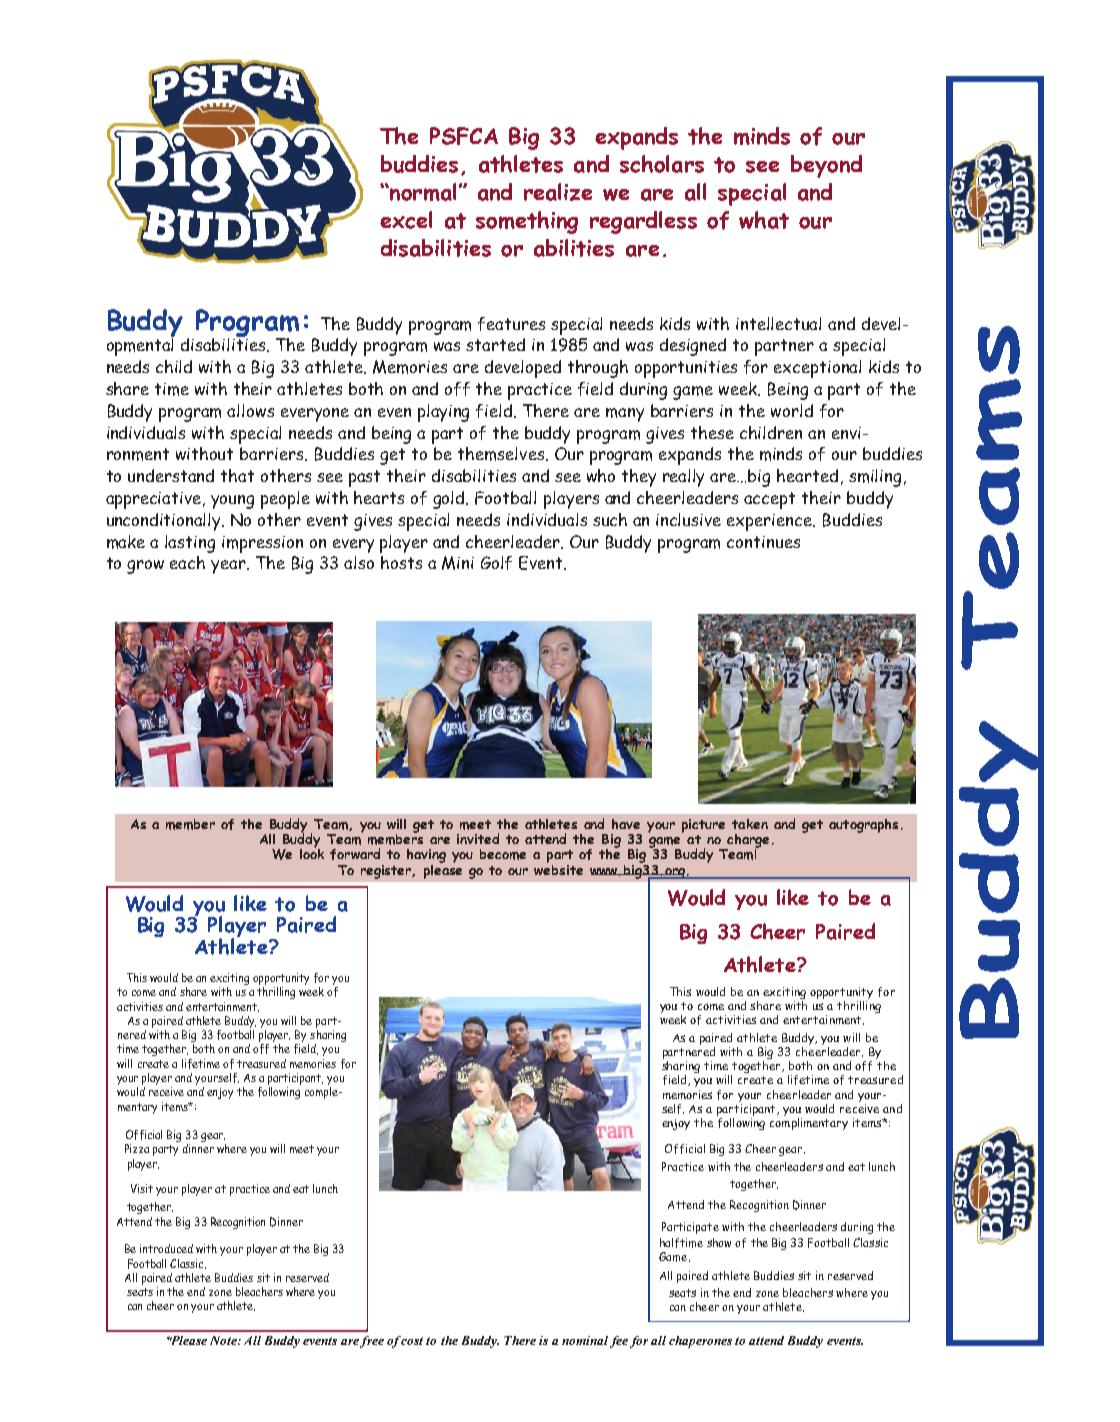 The height and width of the screenshot is (1422, 1120). What do you see at coordinates (527, 222) in the screenshot?
I see `something` at bounding box center [527, 222].
